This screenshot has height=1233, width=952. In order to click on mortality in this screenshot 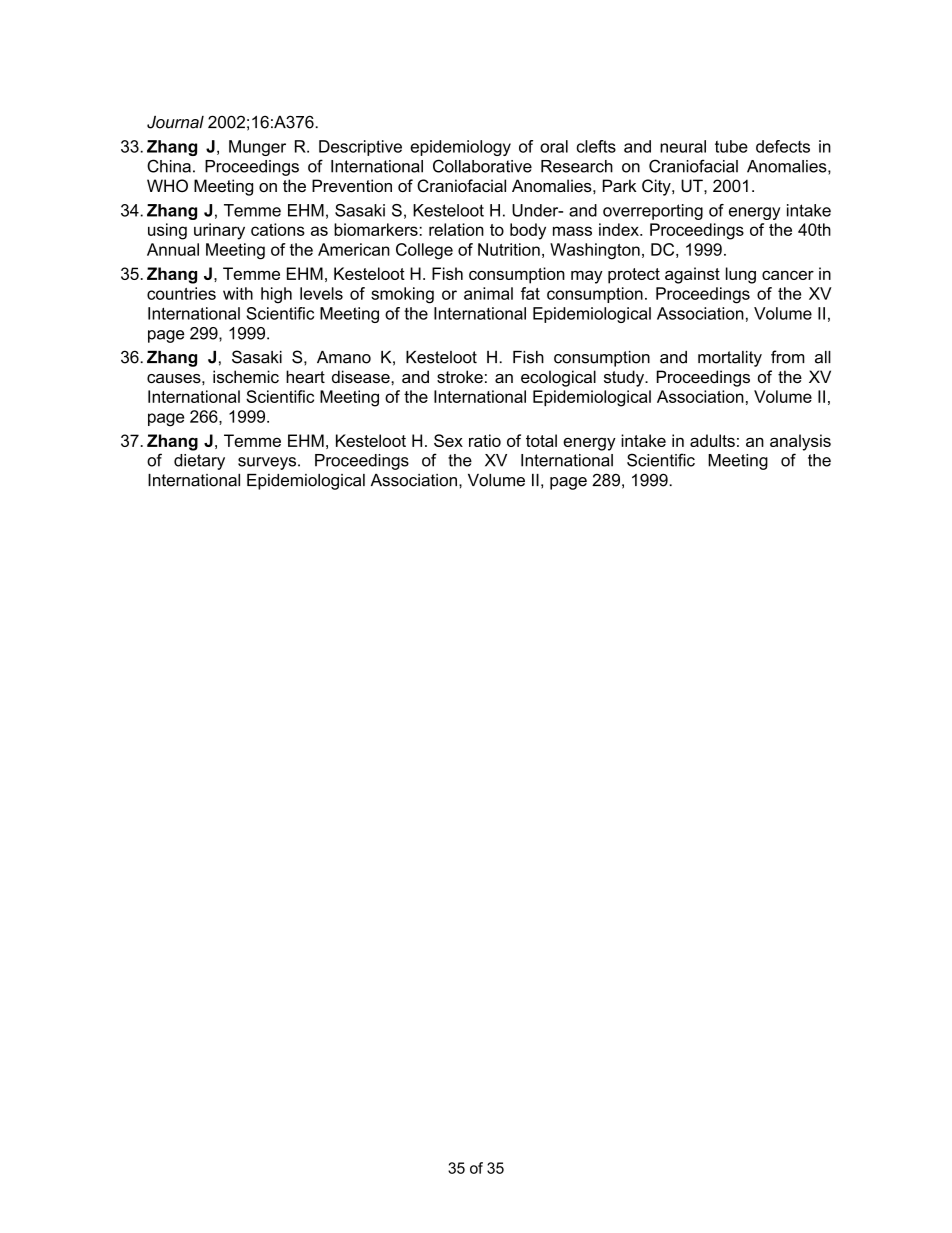, I will do `click(730, 359)`.
